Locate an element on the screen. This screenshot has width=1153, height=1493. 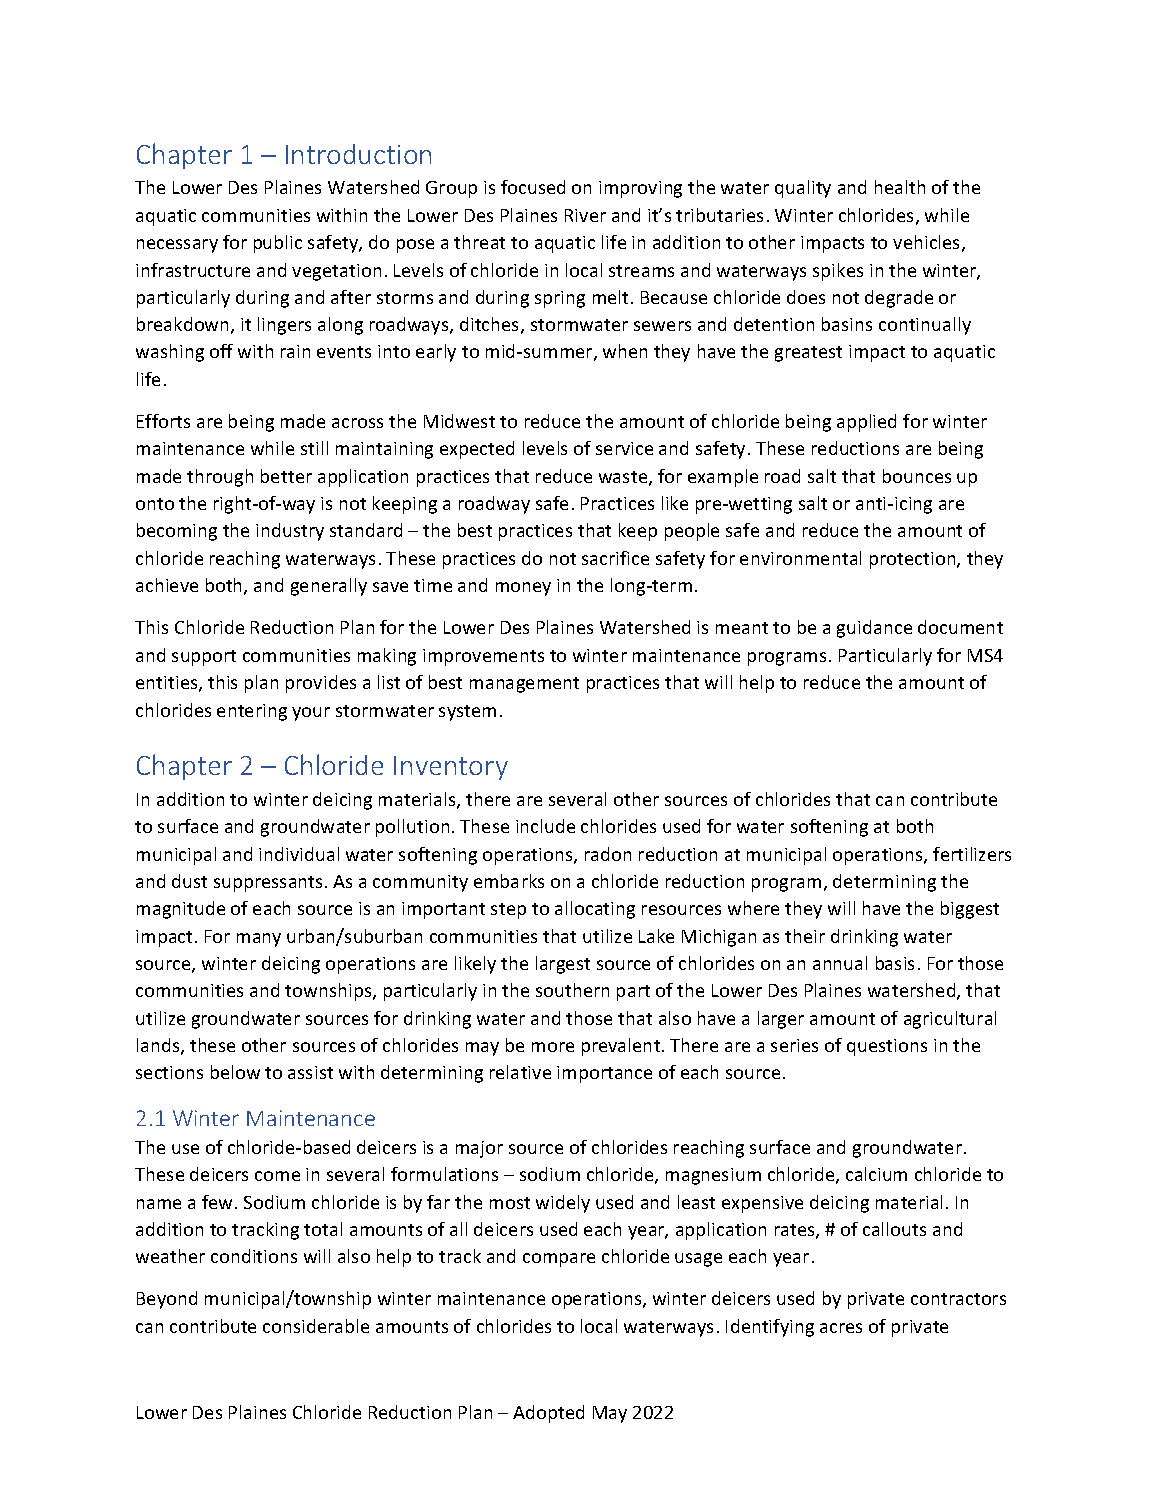
below is located at coordinates (235, 1072).
